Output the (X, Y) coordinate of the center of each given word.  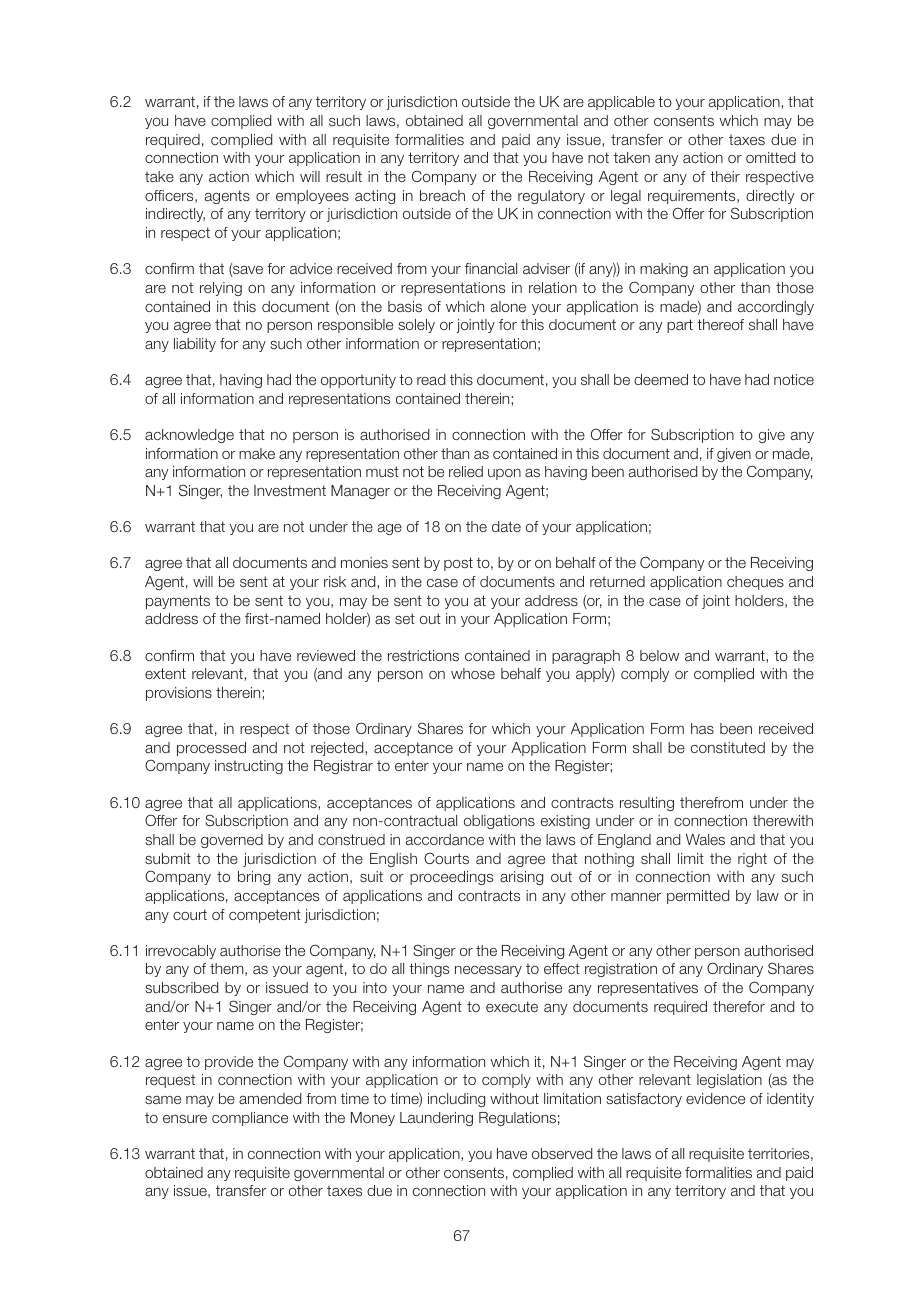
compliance (250, 1119)
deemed (661, 379)
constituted (728, 747)
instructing (249, 767)
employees (312, 197)
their (725, 176)
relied (466, 471)
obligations (499, 822)
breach (442, 195)
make (257, 453)
